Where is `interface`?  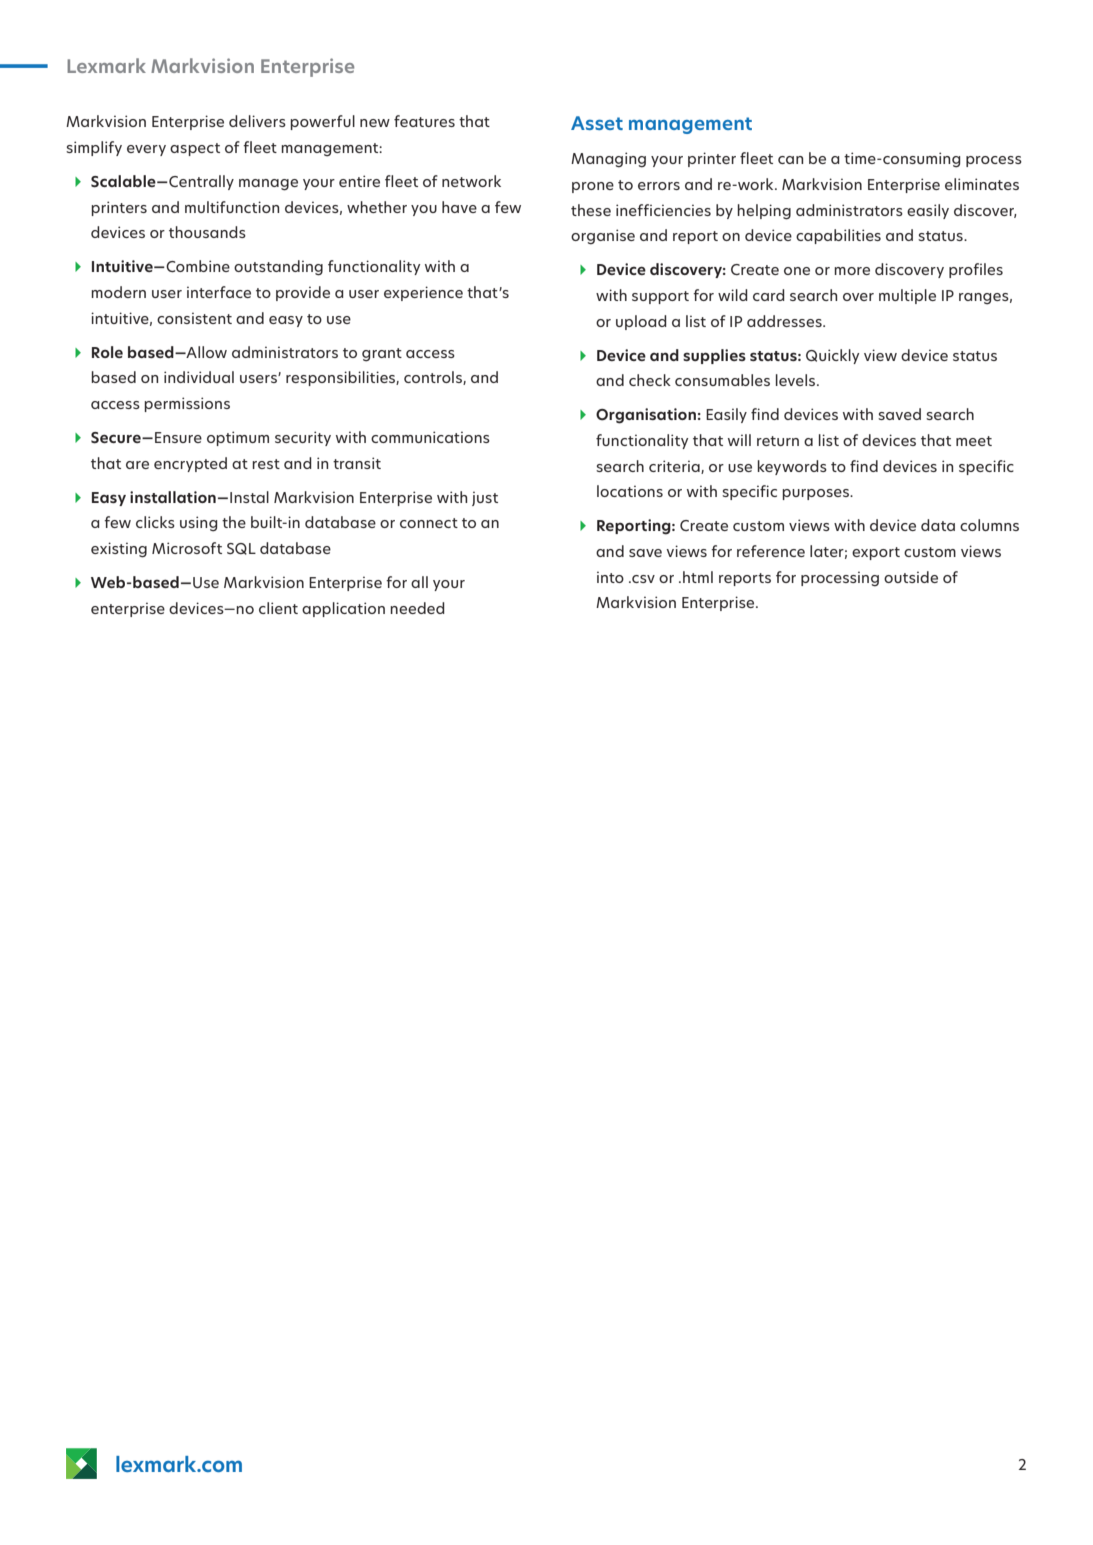 interface is located at coordinates (219, 292).
